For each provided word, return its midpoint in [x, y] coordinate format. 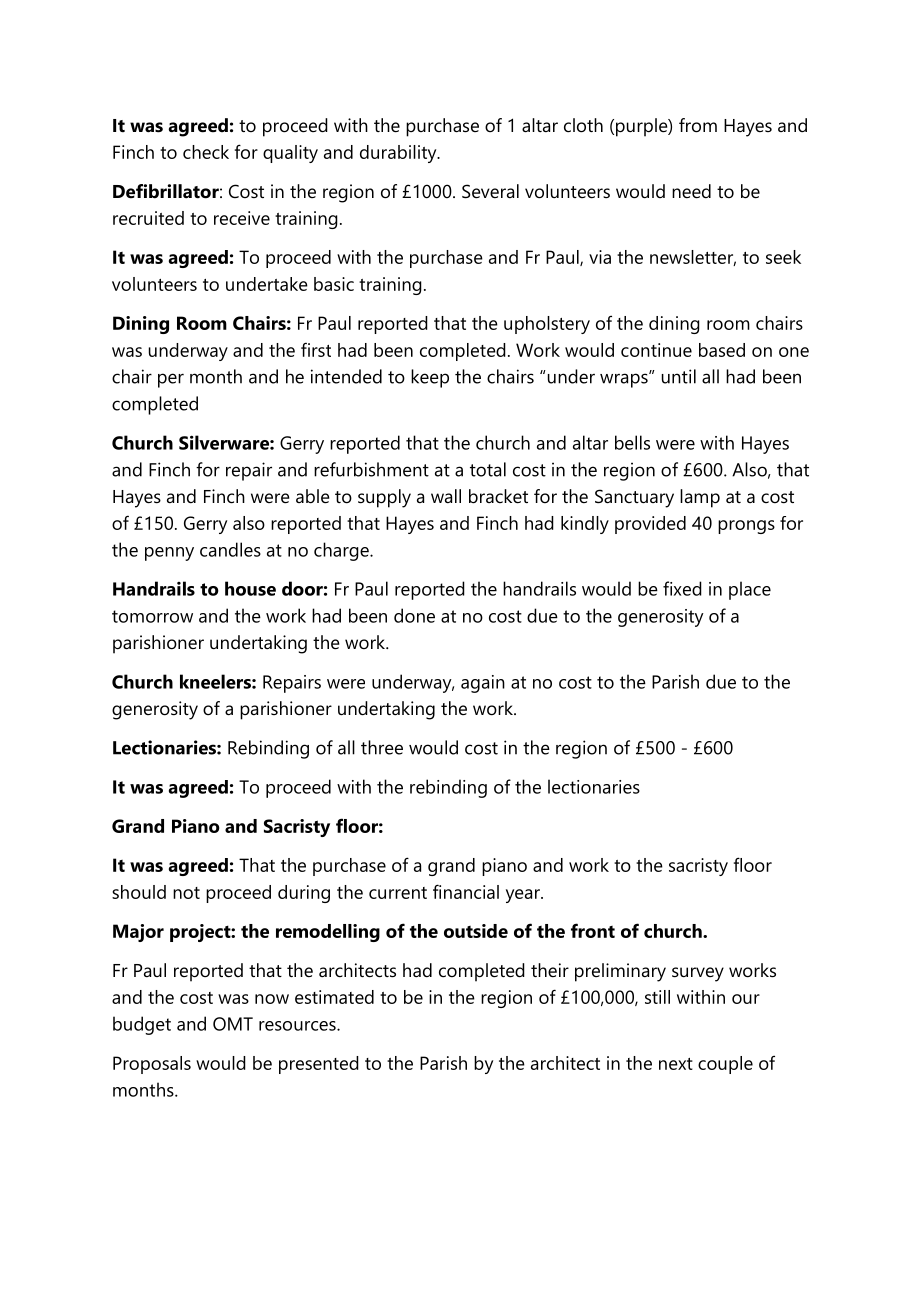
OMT [233, 1024]
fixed [682, 588]
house [250, 588]
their [550, 970]
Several [490, 191]
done [414, 615]
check [206, 152]
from [698, 125]
